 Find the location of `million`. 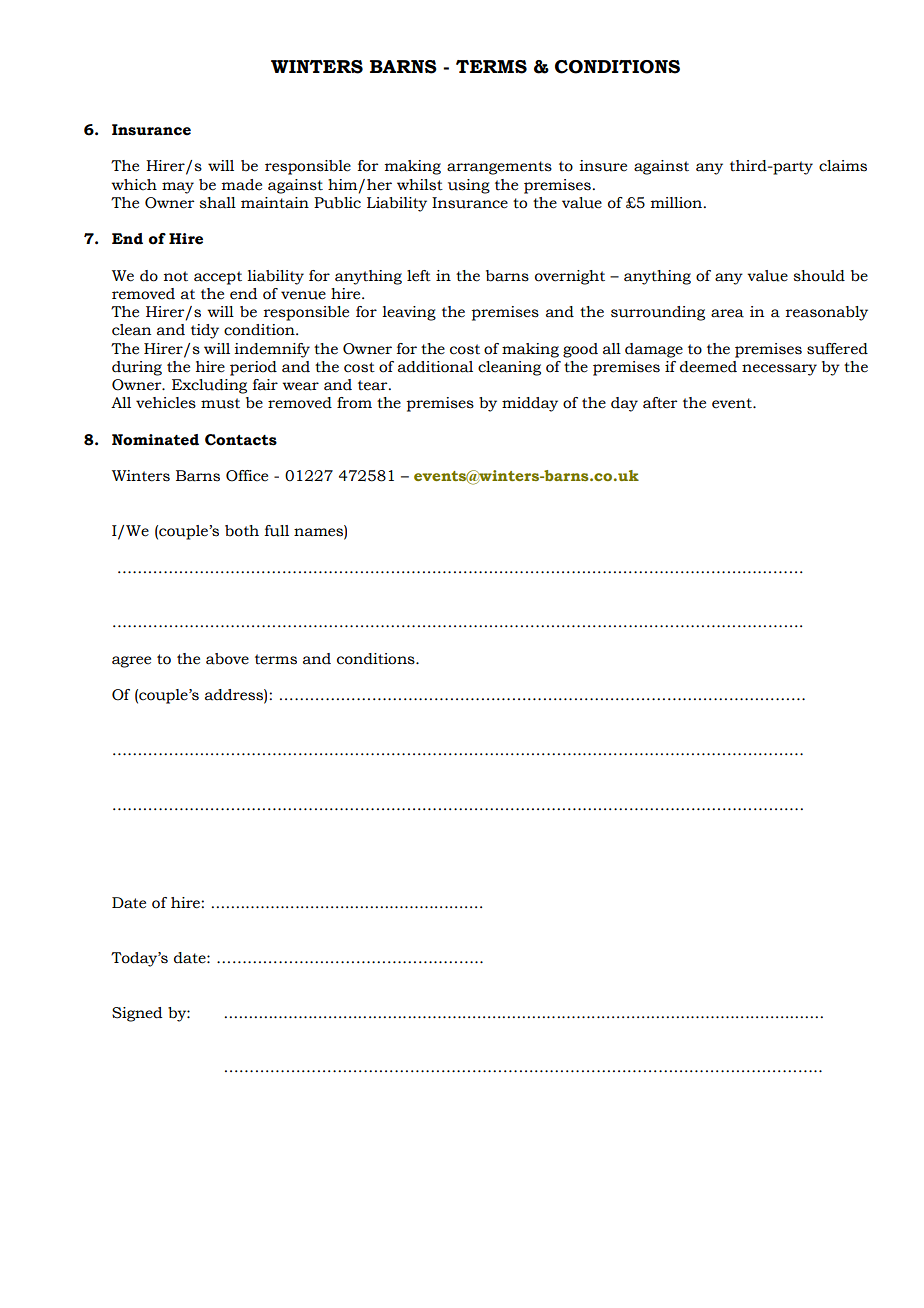

million is located at coordinates (678, 203).
